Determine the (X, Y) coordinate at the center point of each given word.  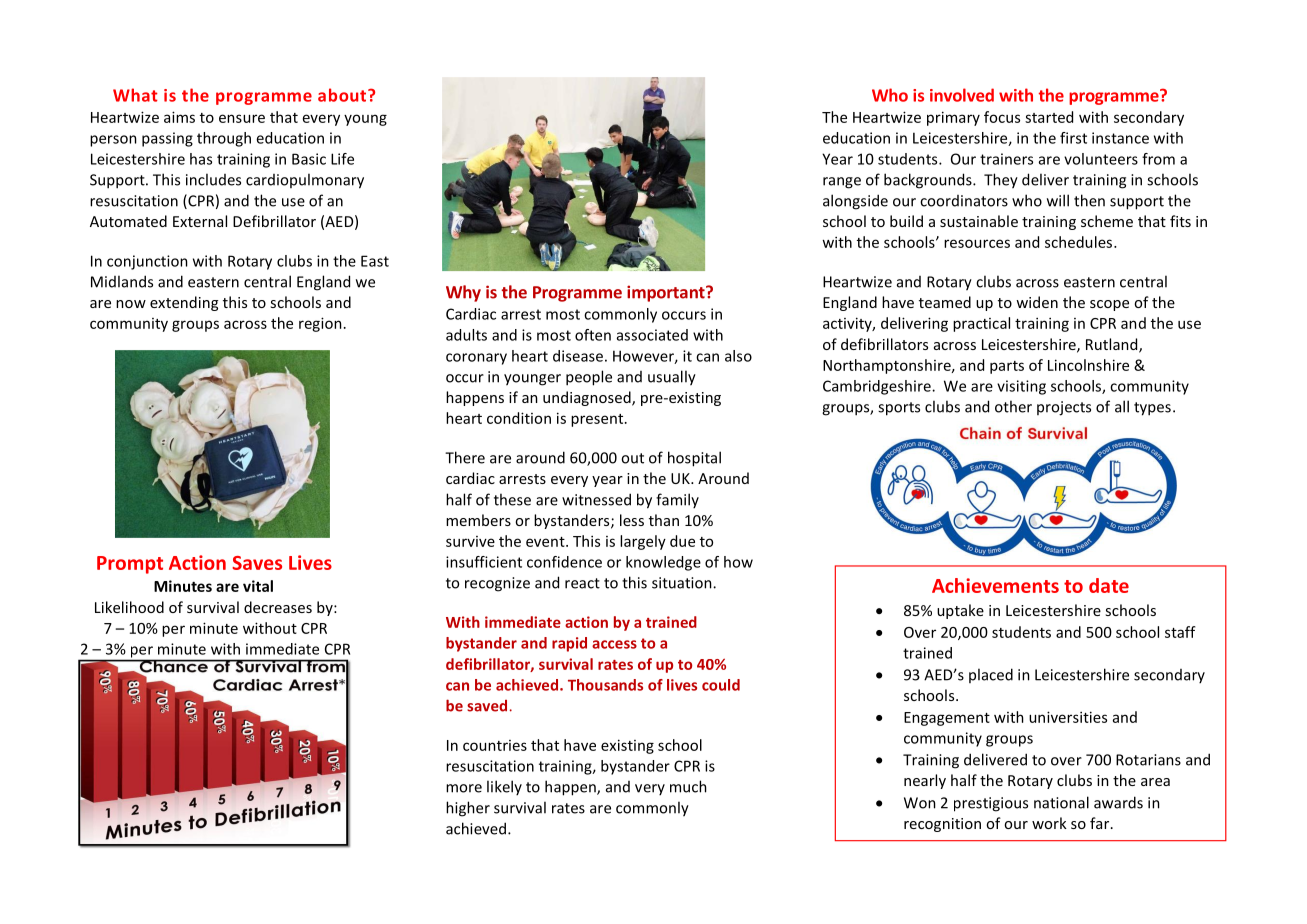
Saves (257, 563)
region (320, 324)
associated (652, 335)
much (688, 786)
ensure (242, 118)
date (1109, 585)
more (464, 788)
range (842, 183)
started (1049, 117)
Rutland (1113, 345)
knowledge (663, 563)
